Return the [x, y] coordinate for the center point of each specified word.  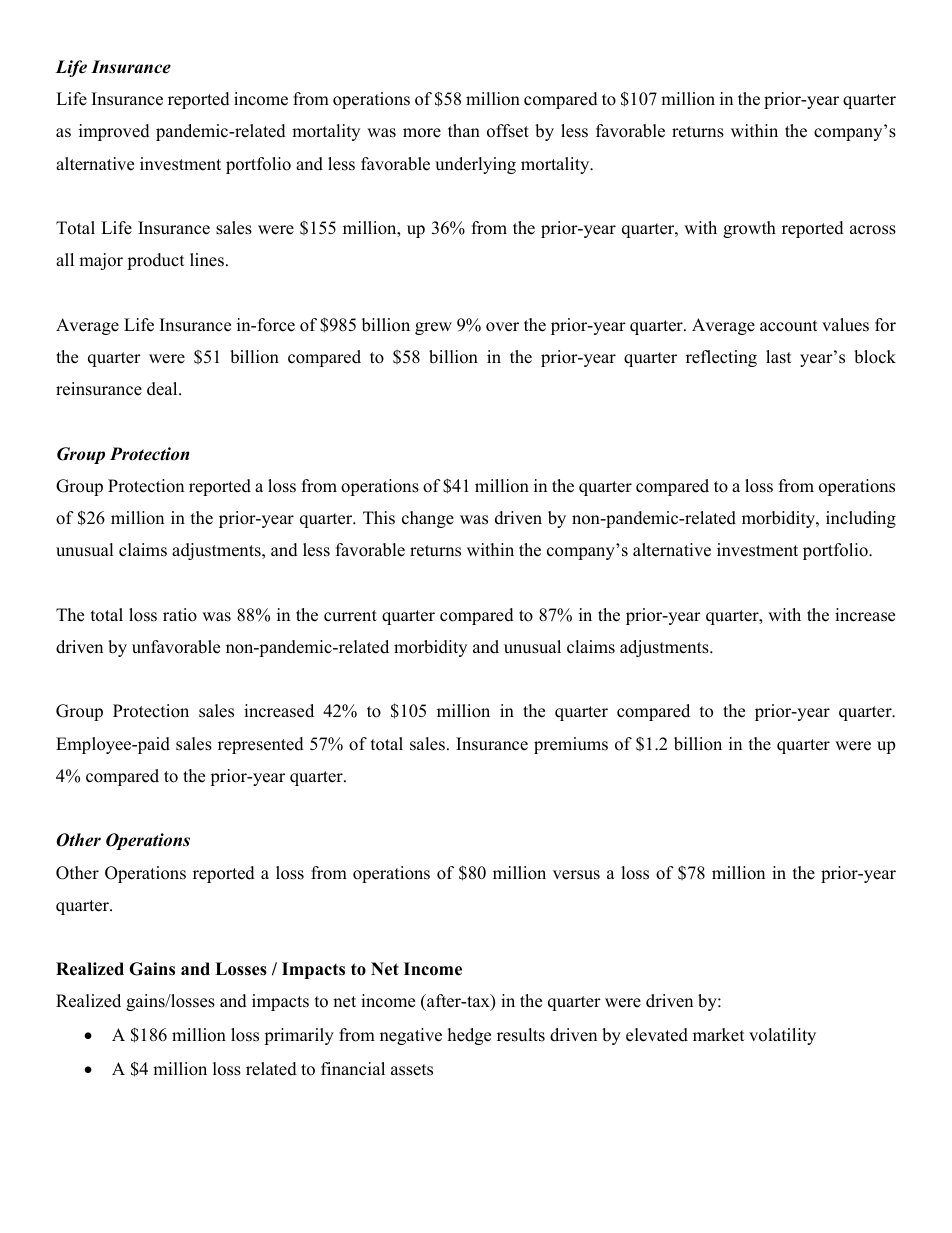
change [428, 519]
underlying [475, 165]
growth [749, 229]
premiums [571, 745]
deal [163, 389]
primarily [299, 1036]
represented [261, 745]
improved [114, 132]
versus [576, 875]
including [861, 519]
